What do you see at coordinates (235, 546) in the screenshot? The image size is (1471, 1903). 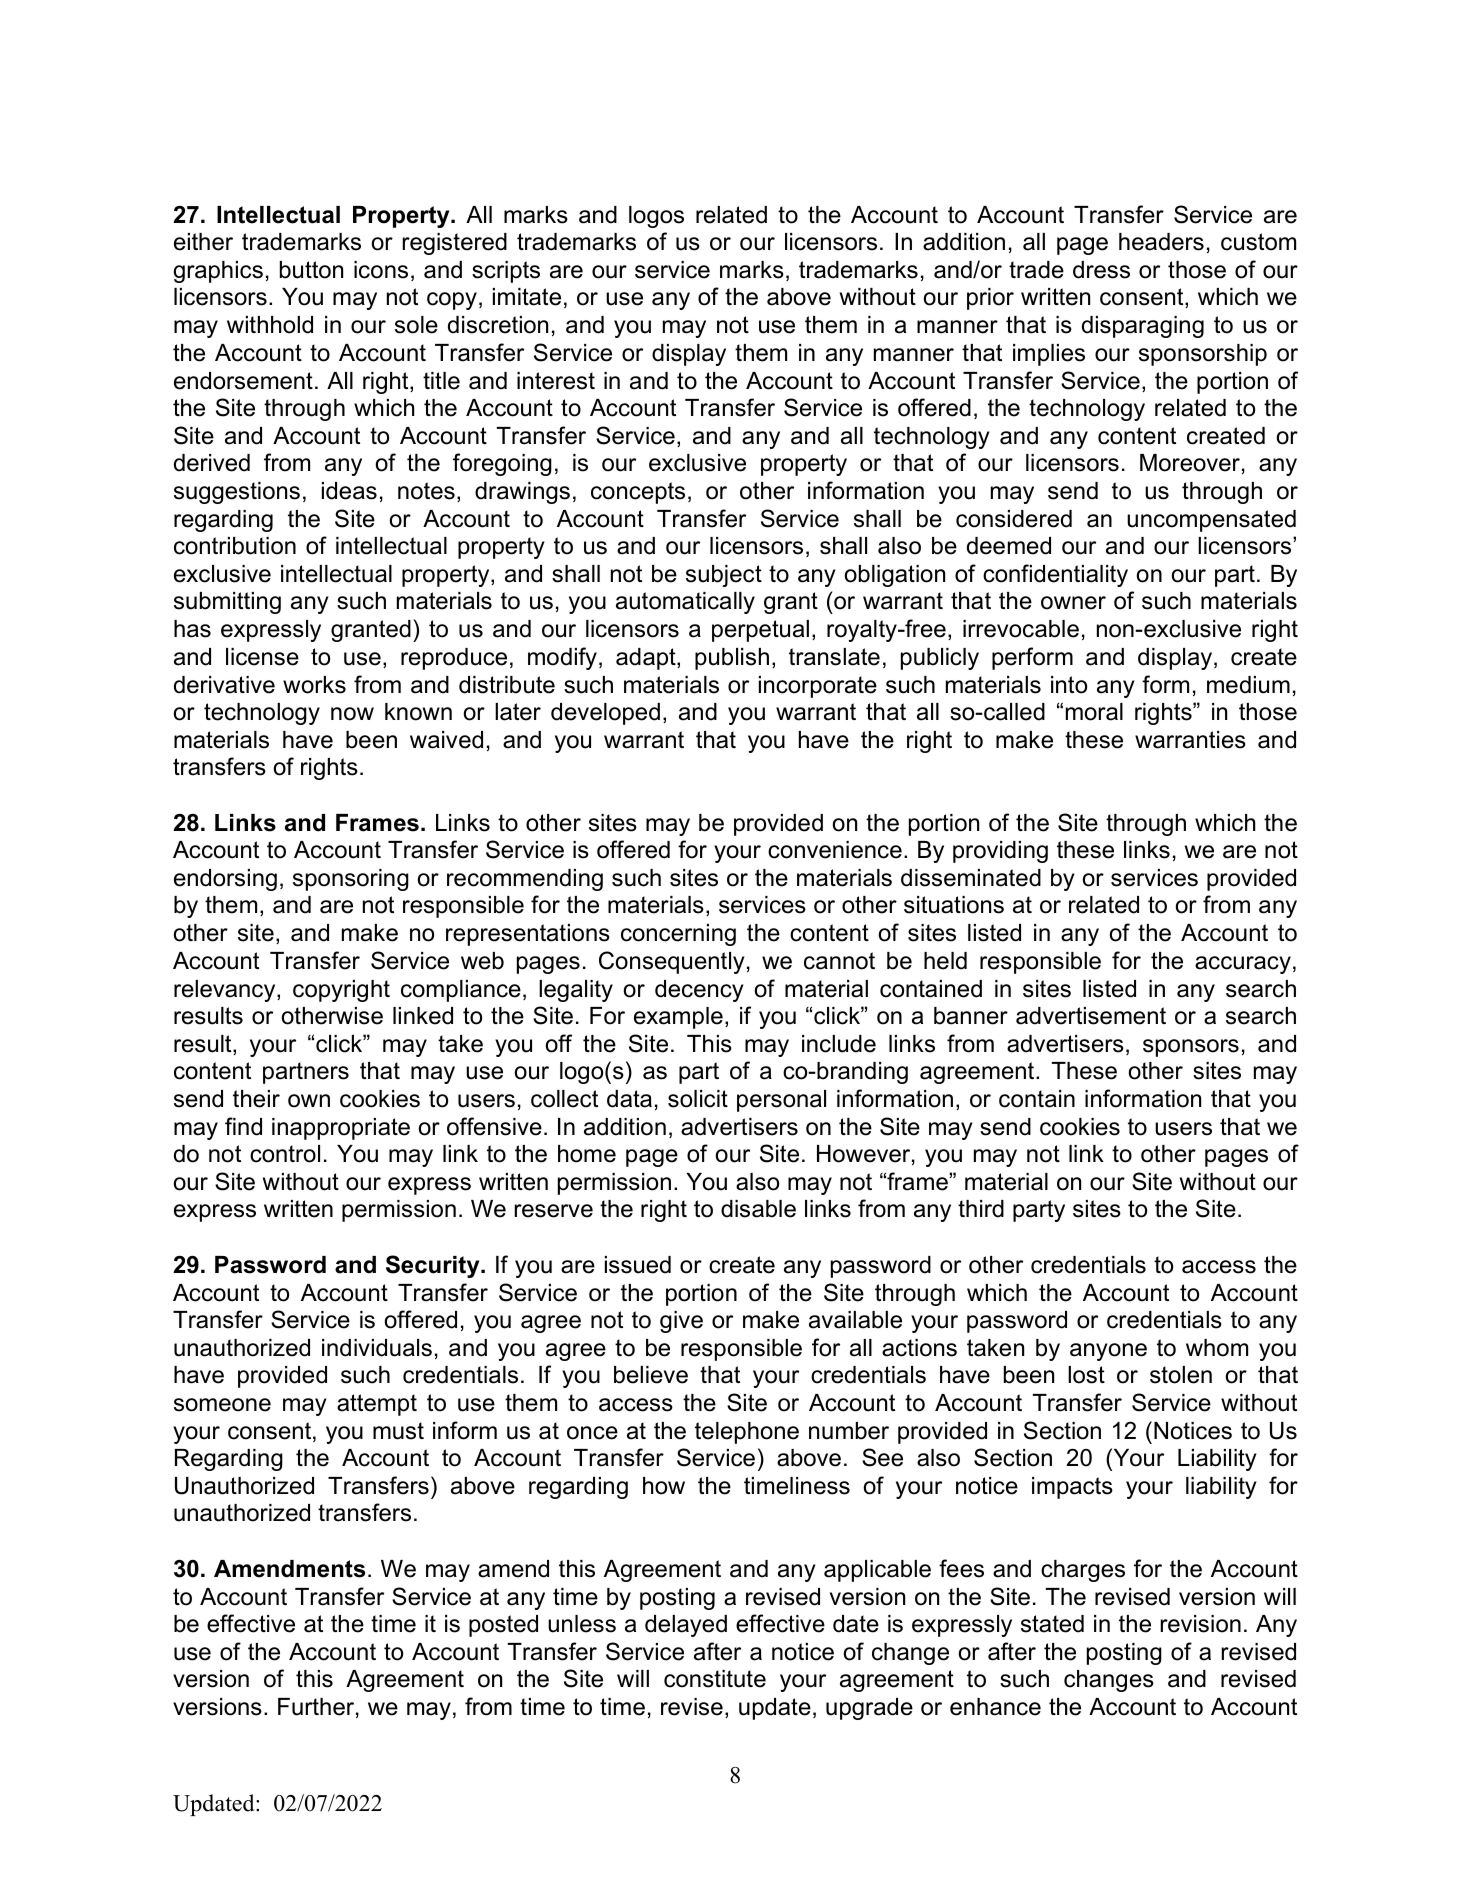 I see `contribution` at bounding box center [235, 546].
